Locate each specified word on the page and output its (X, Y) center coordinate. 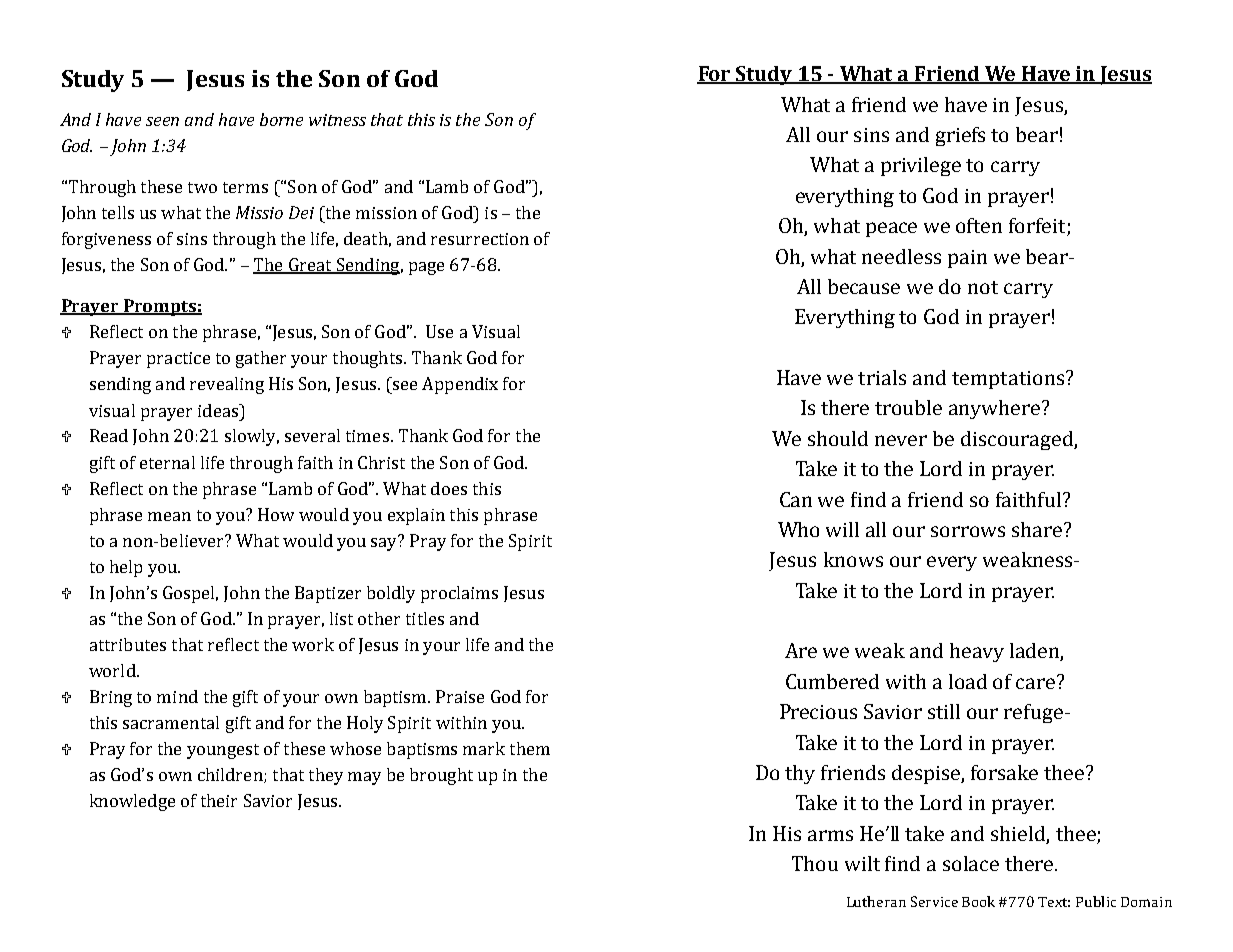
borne (281, 119)
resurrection (480, 239)
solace (971, 863)
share (1037, 529)
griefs (960, 136)
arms (830, 835)
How (276, 514)
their (219, 800)
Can (796, 499)
